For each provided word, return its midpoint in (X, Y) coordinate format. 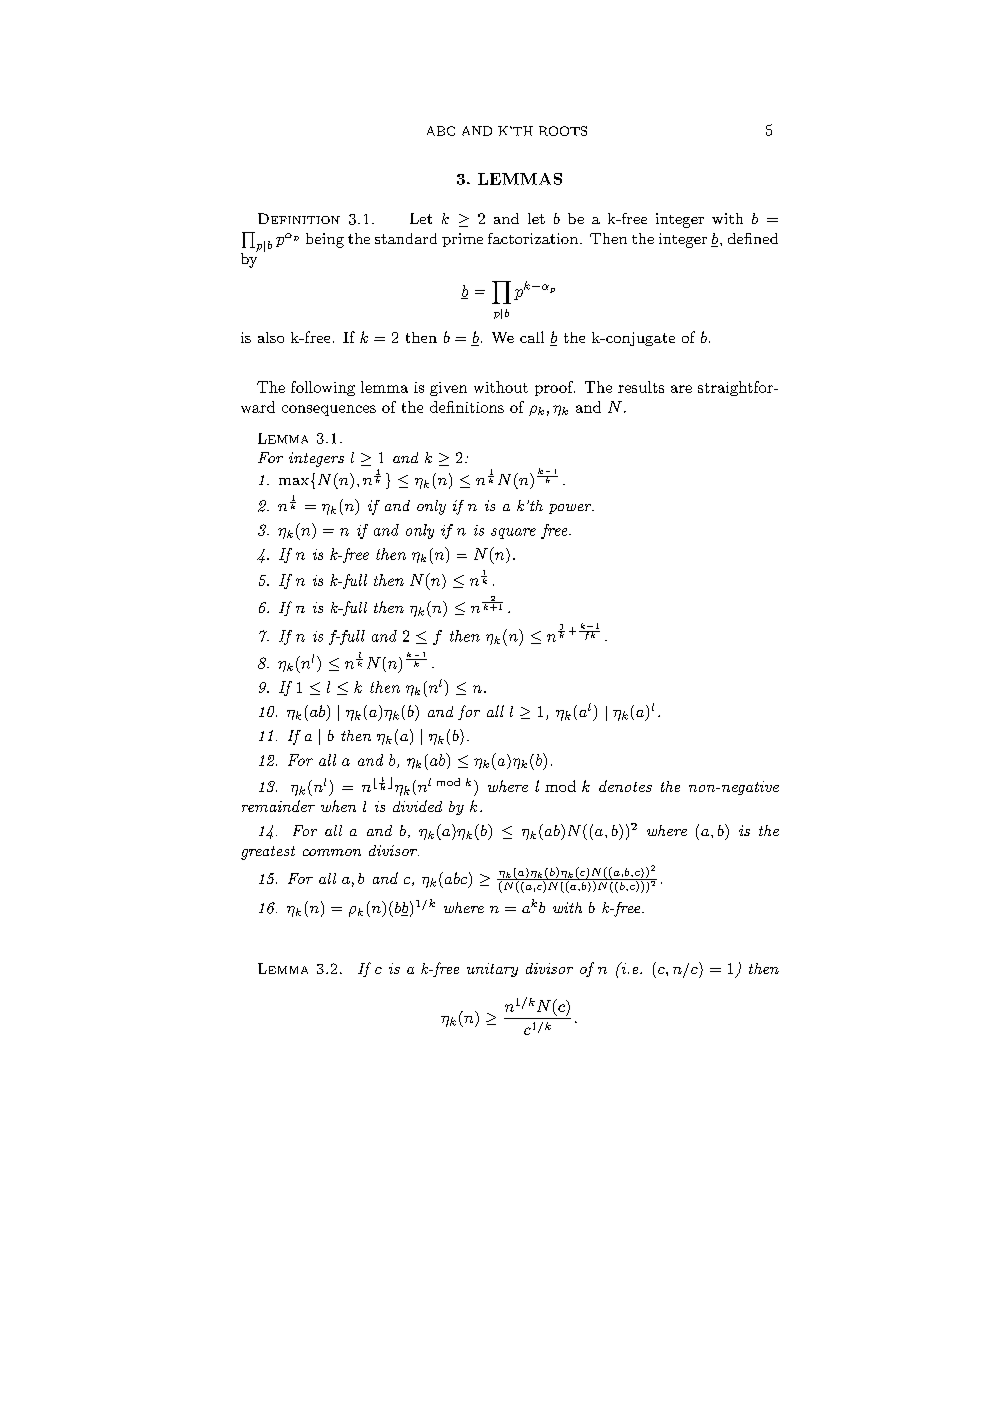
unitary (492, 970)
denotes (625, 786)
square (513, 533)
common (332, 852)
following (323, 388)
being (325, 240)
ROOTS (563, 131)
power (571, 509)
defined (753, 238)
